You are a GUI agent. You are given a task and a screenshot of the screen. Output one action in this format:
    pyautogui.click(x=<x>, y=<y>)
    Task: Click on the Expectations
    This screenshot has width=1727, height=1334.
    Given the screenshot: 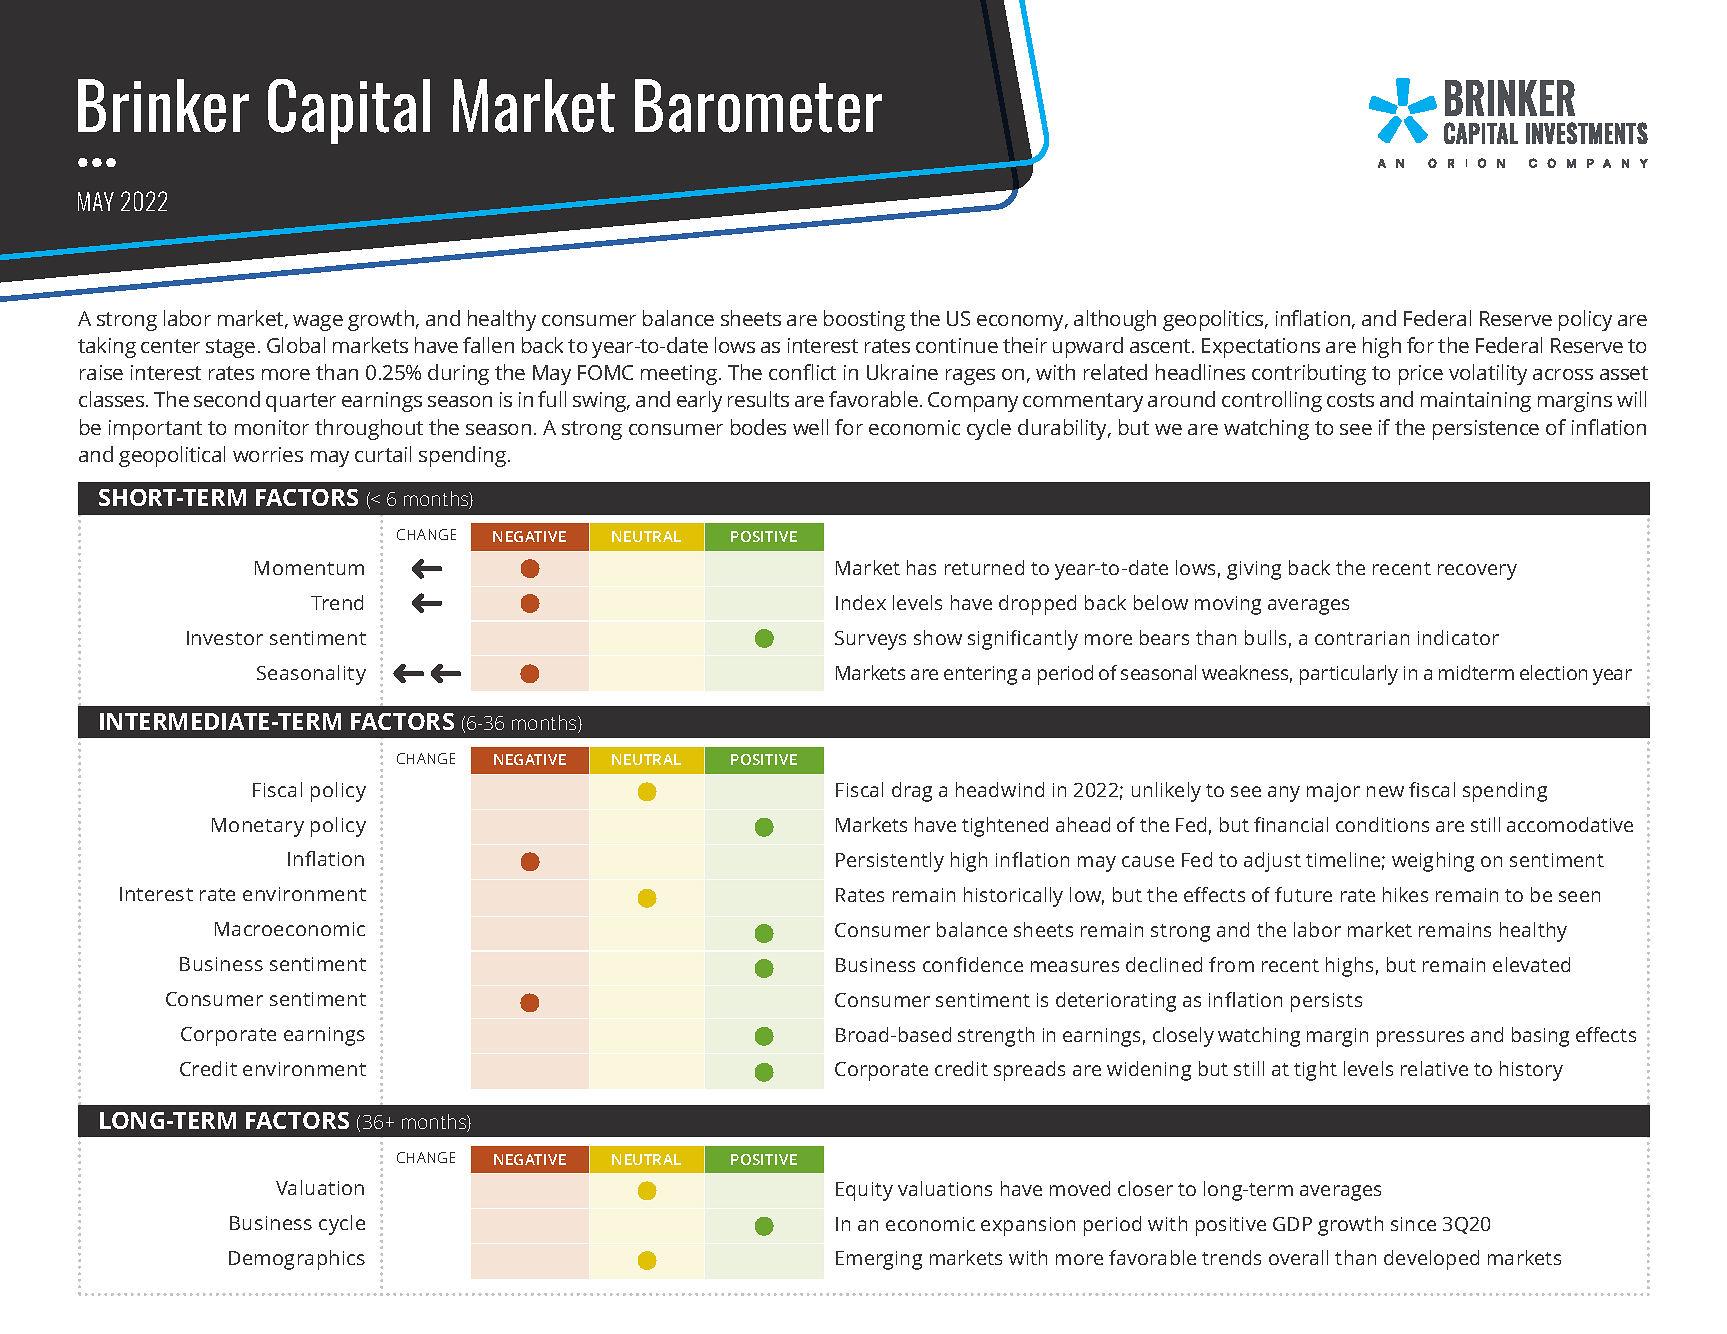 What is the action you would take?
    pyautogui.click(x=1261, y=348)
